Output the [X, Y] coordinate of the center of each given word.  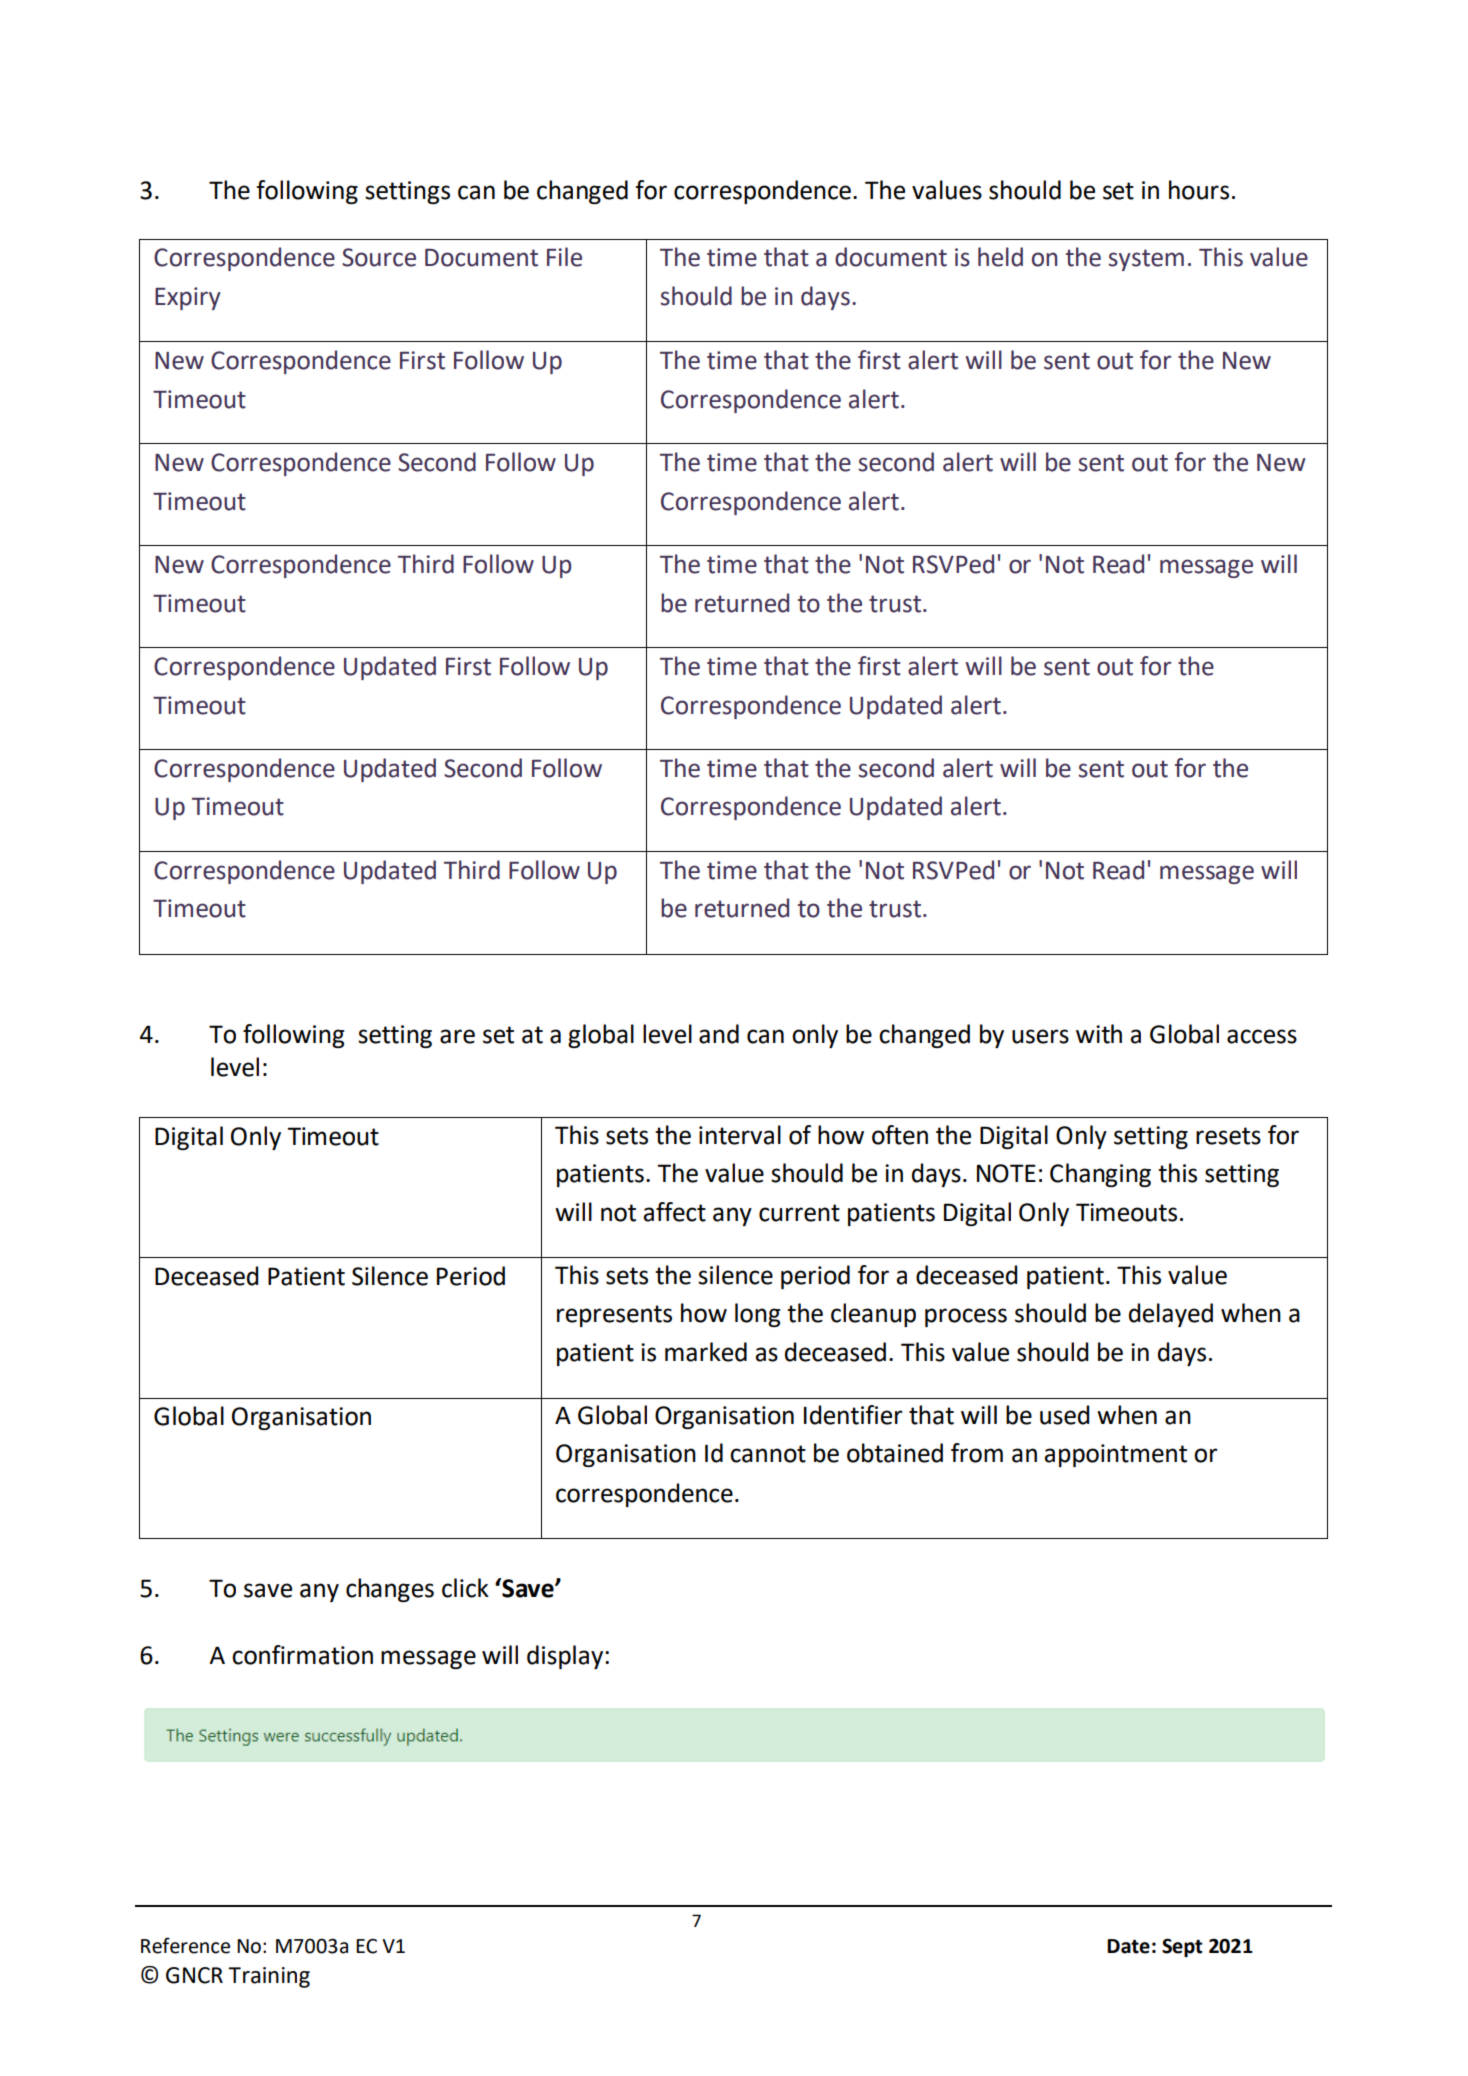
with [1099, 1034]
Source [379, 257]
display [566, 1657]
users [1040, 1036]
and [719, 1034]
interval [740, 1135]
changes [390, 1590]
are [457, 1036]
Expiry [188, 298]
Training [269, 1977]
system [1146, 260]
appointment [1115, 1455]
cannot [768, 1454]
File [564, 257]
